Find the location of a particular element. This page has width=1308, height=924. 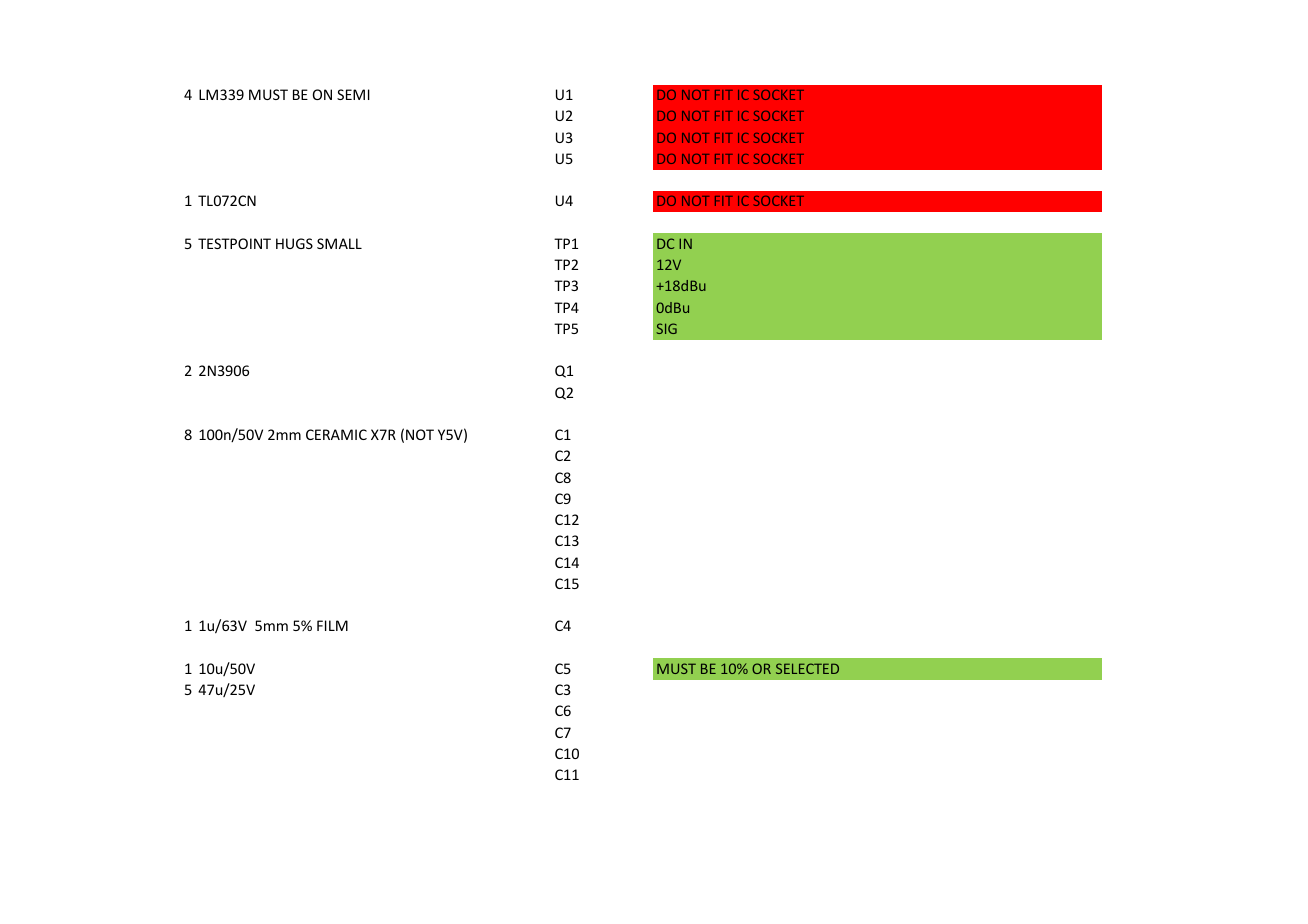

HUGS is located at coordinates (294, 243).
